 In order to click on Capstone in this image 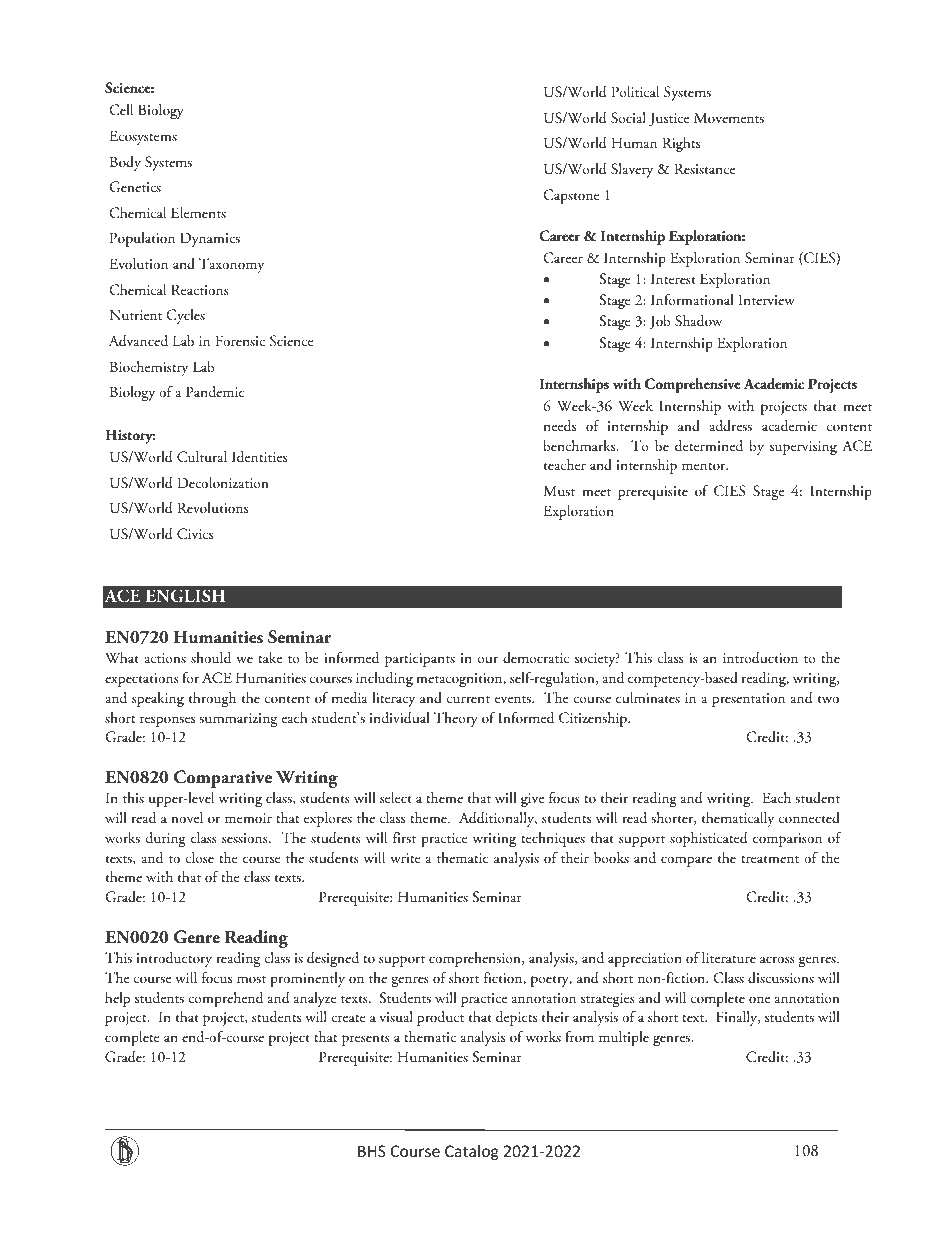, I will do `click(571, 196)`.
